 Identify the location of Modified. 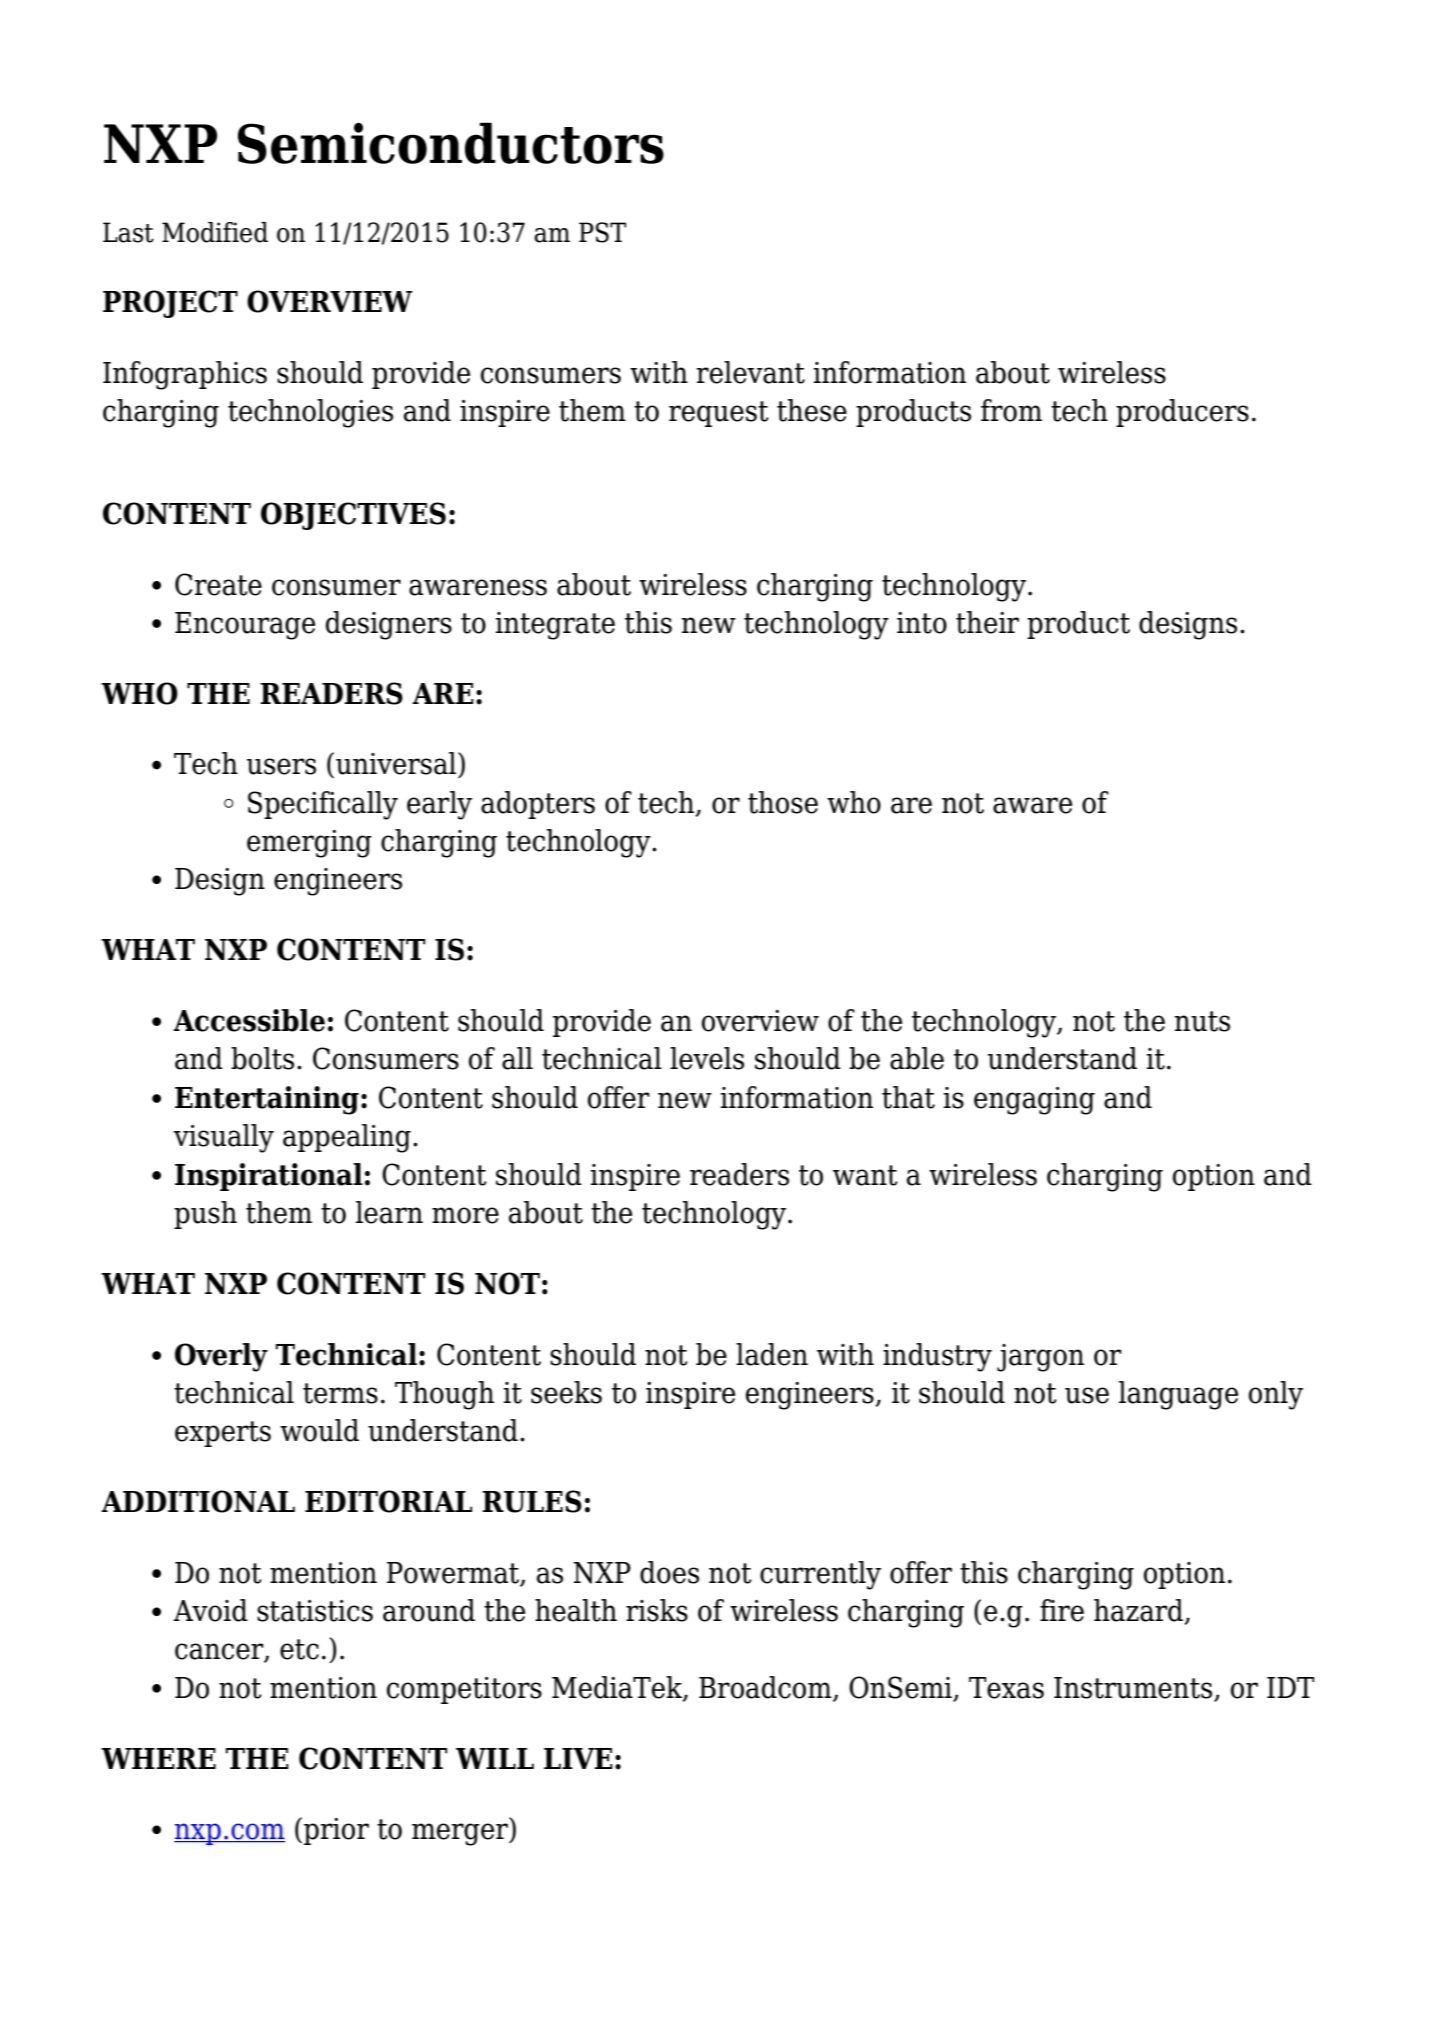
(215, 232).
